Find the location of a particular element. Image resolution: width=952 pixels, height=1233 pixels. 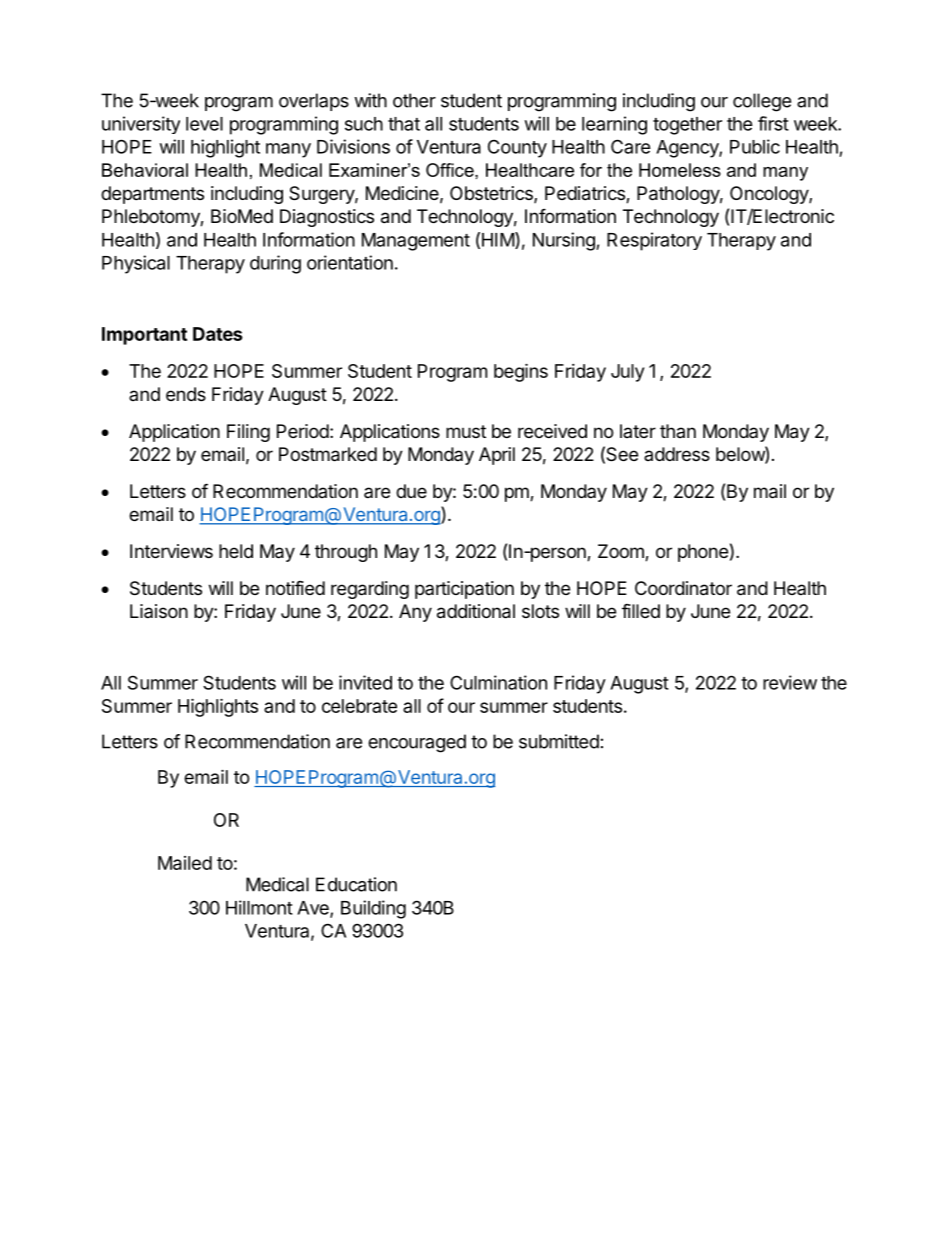

July is located at coordinates (627, 373).
